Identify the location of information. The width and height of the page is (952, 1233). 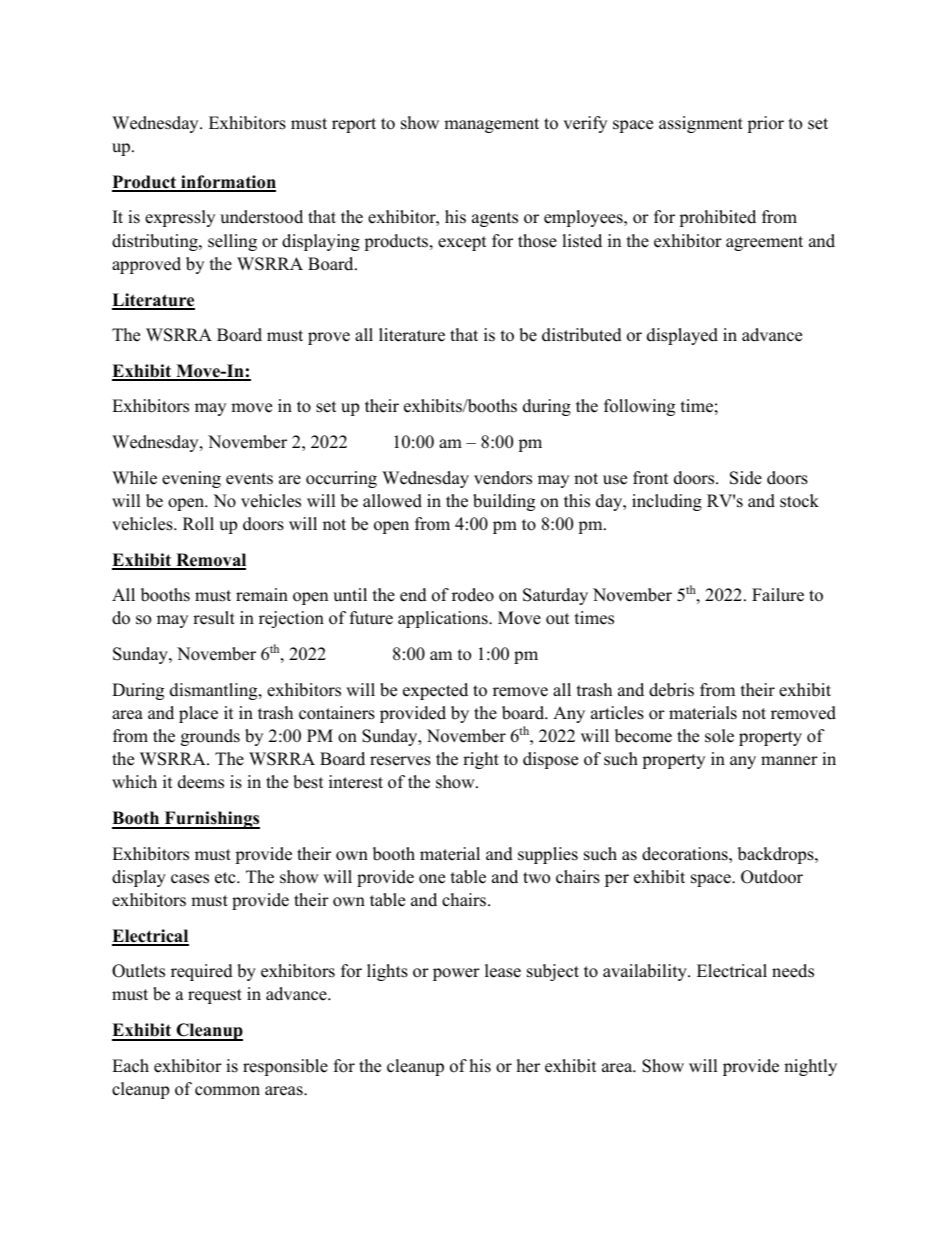
(227, 183).
